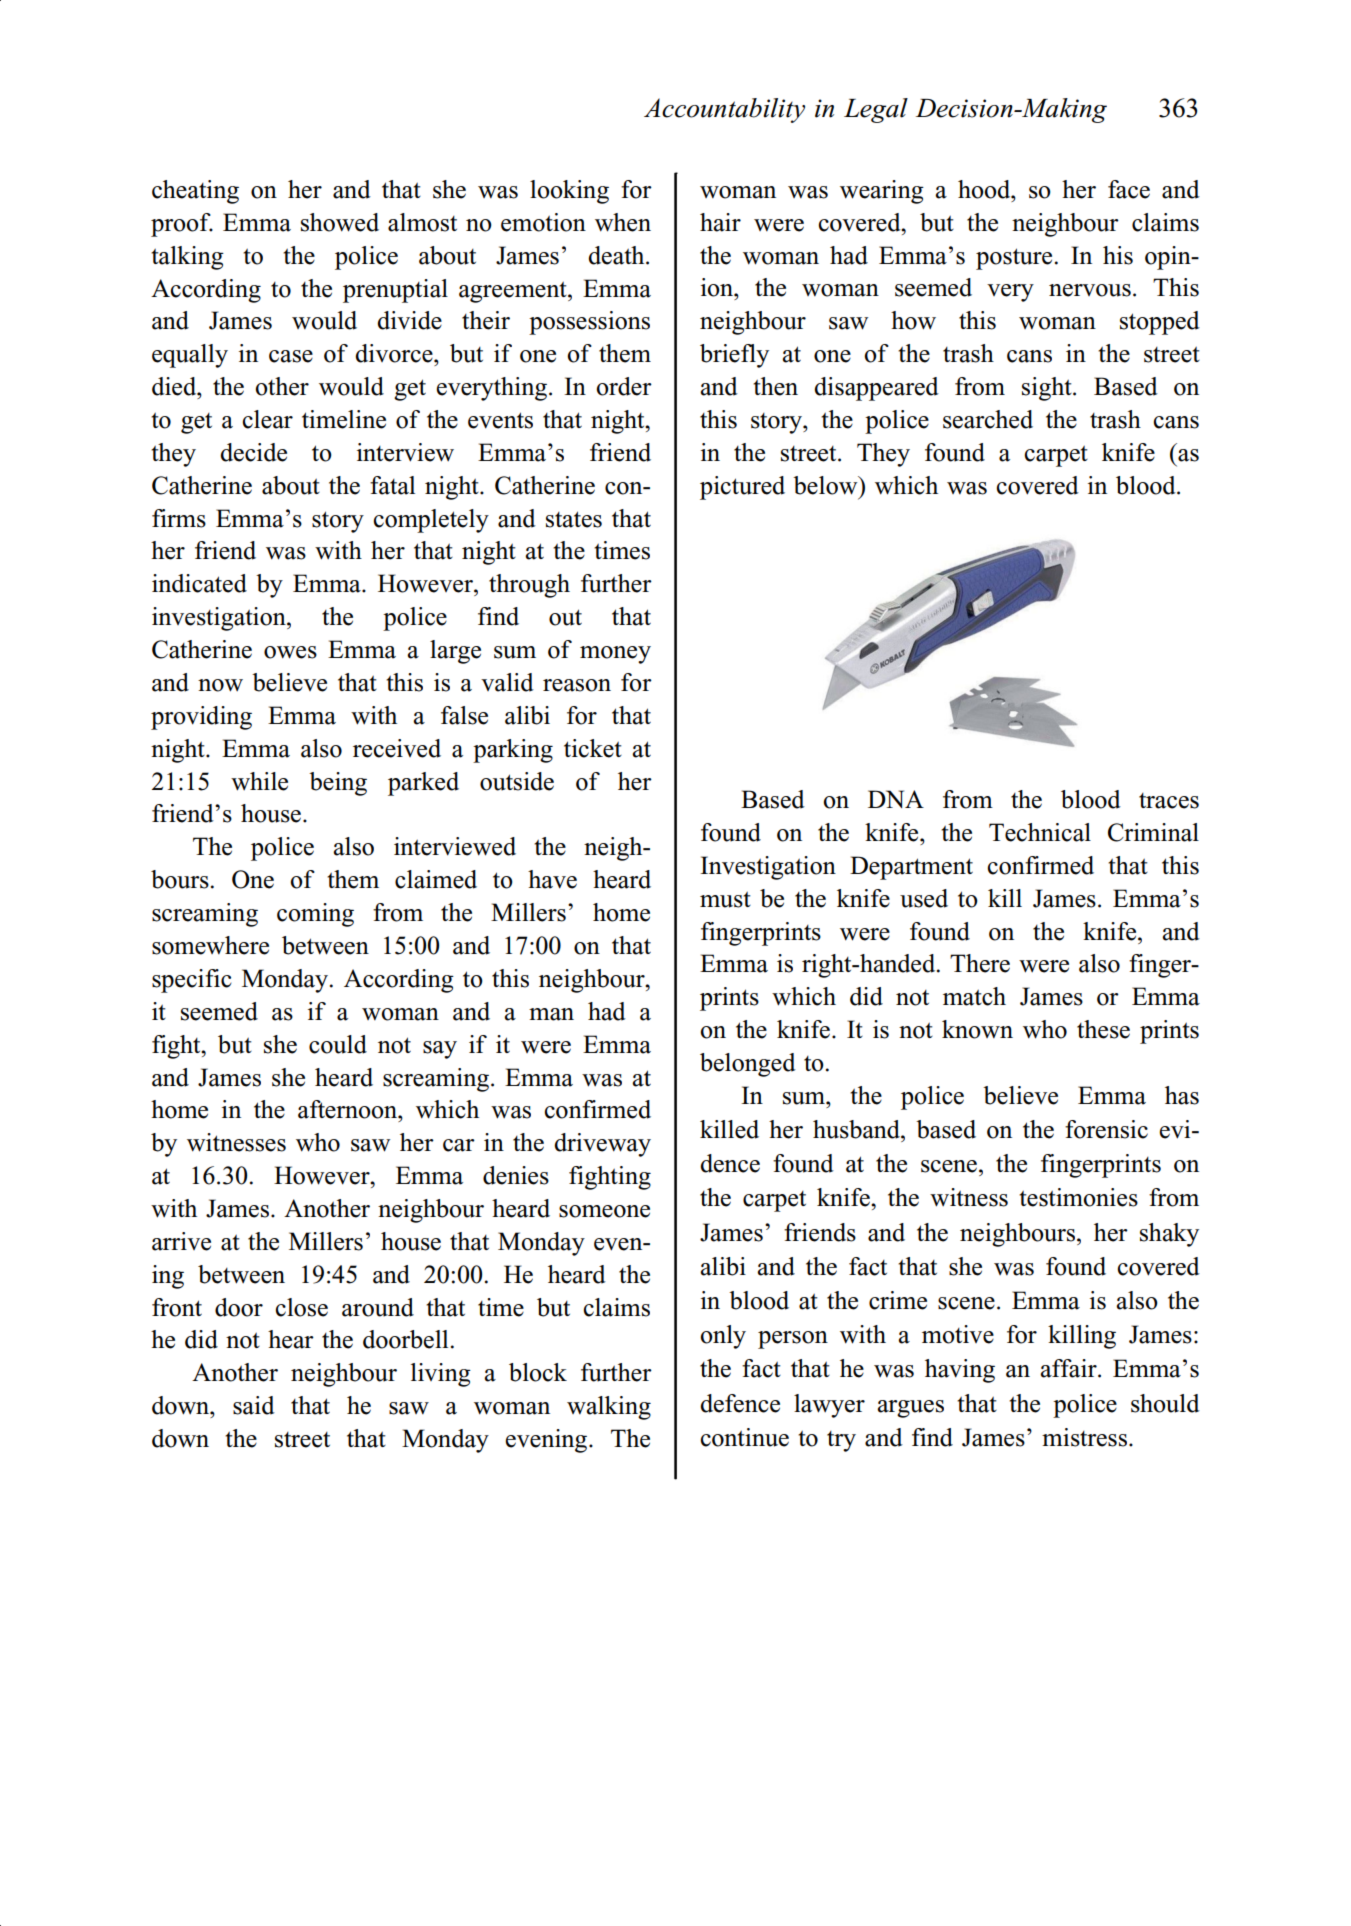 The height and width of the page is (1926, 1351). What do you see at coordinates (340, 222) in the page?
I see `showed` at bounding box center [340, 222].
